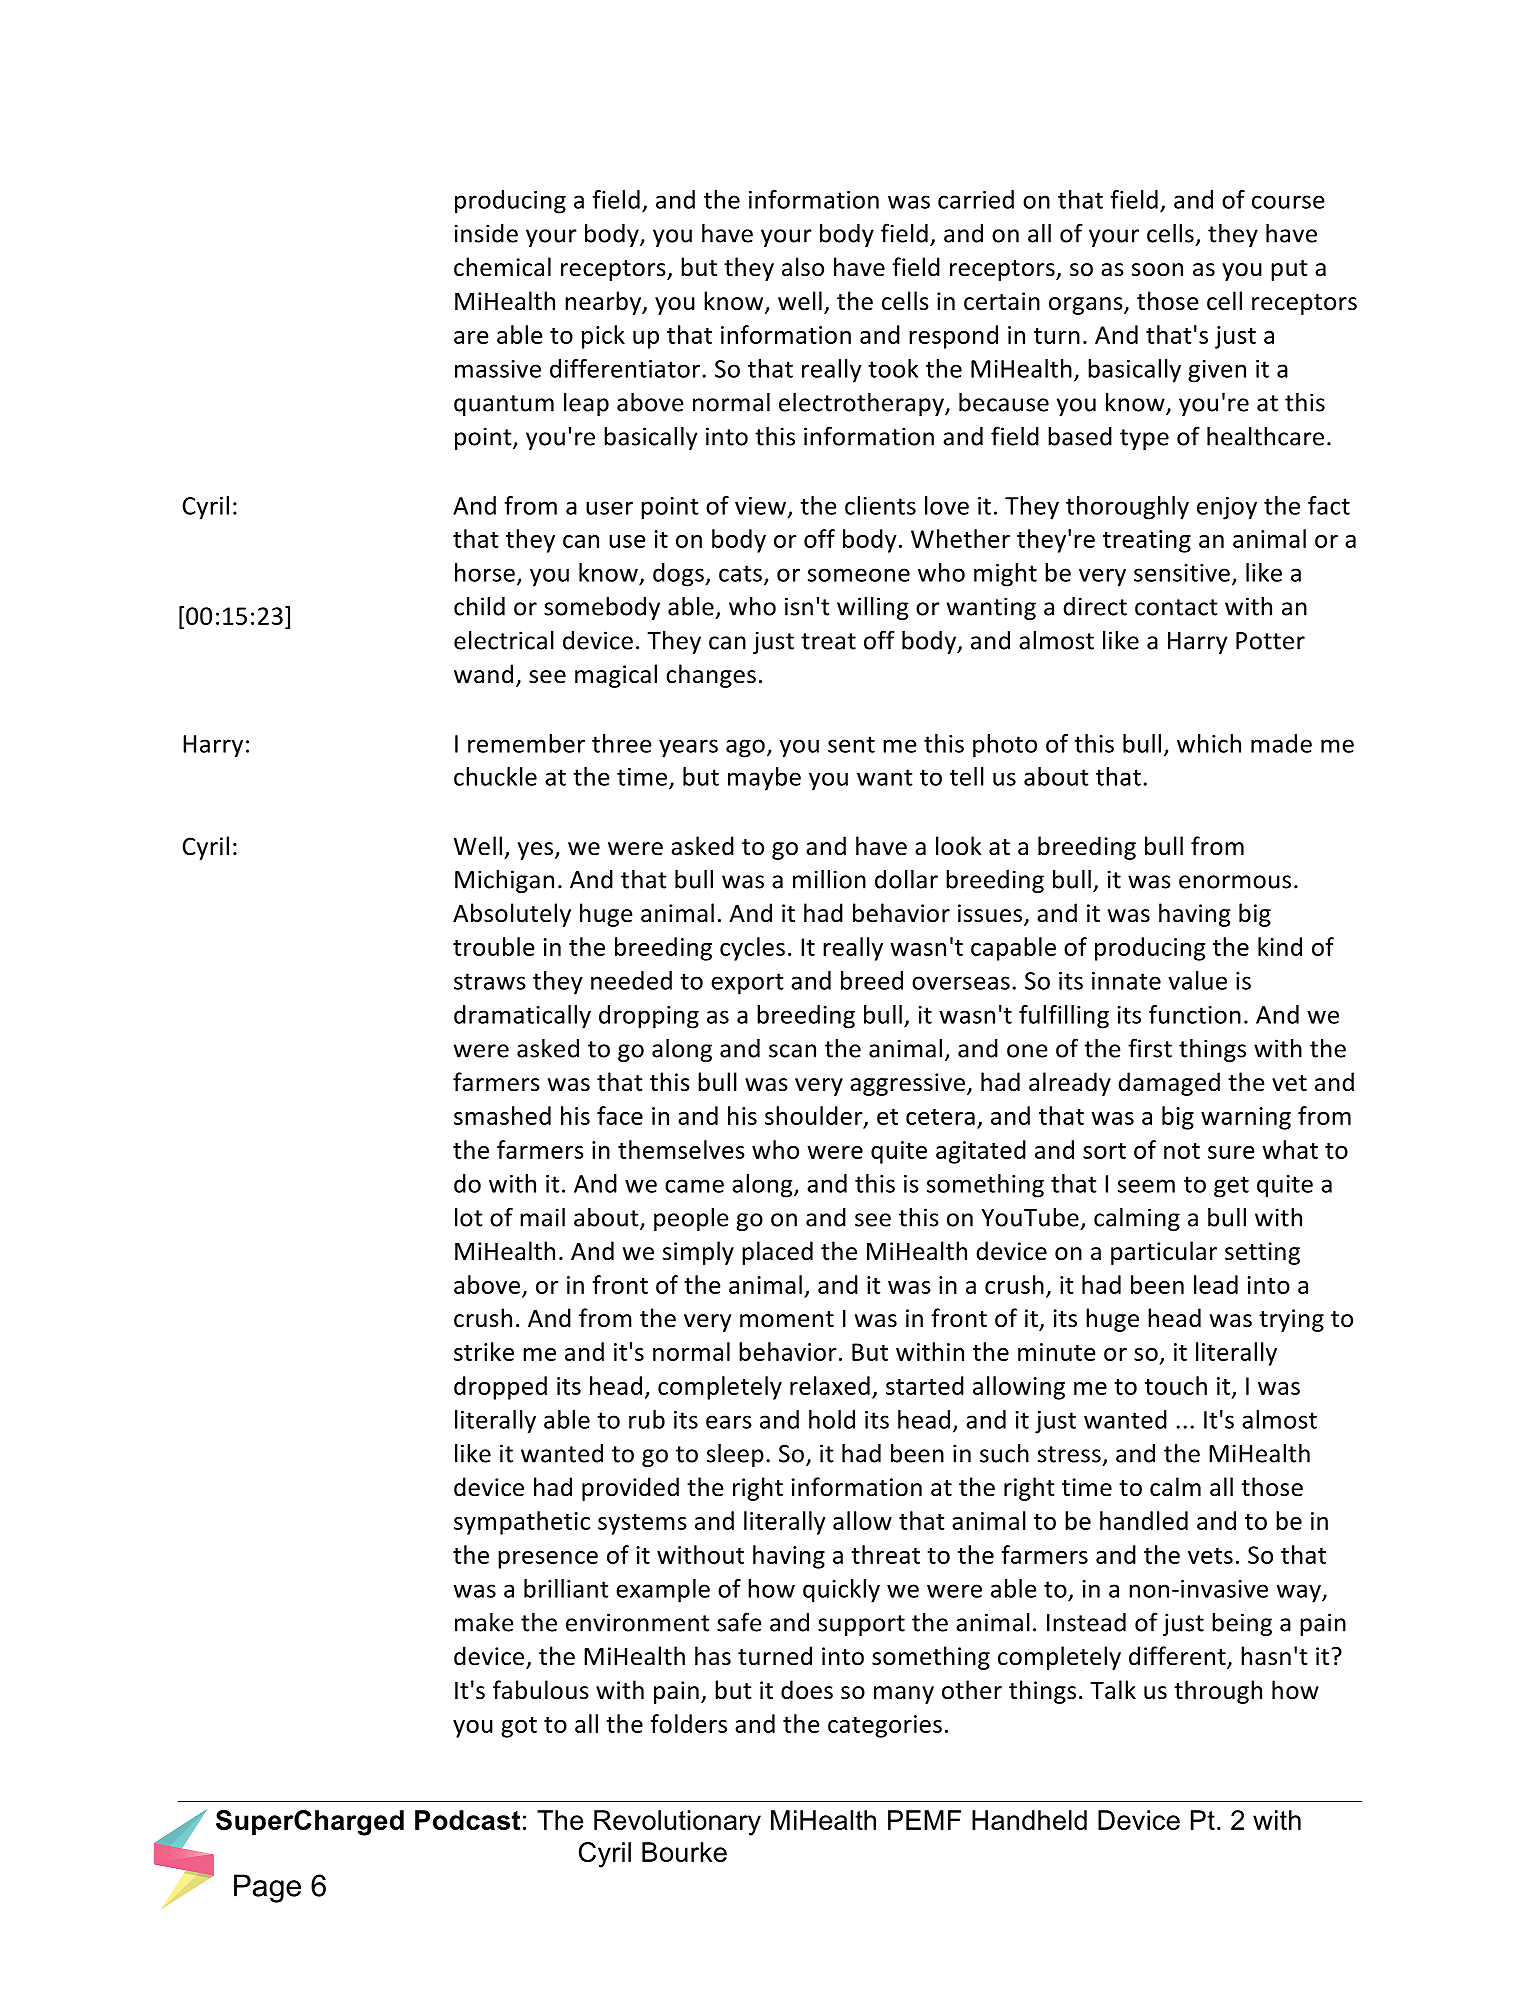  What do you see at coordinates (483, 674) in the image?
I see `wand` at bounding box center [483, 674].
